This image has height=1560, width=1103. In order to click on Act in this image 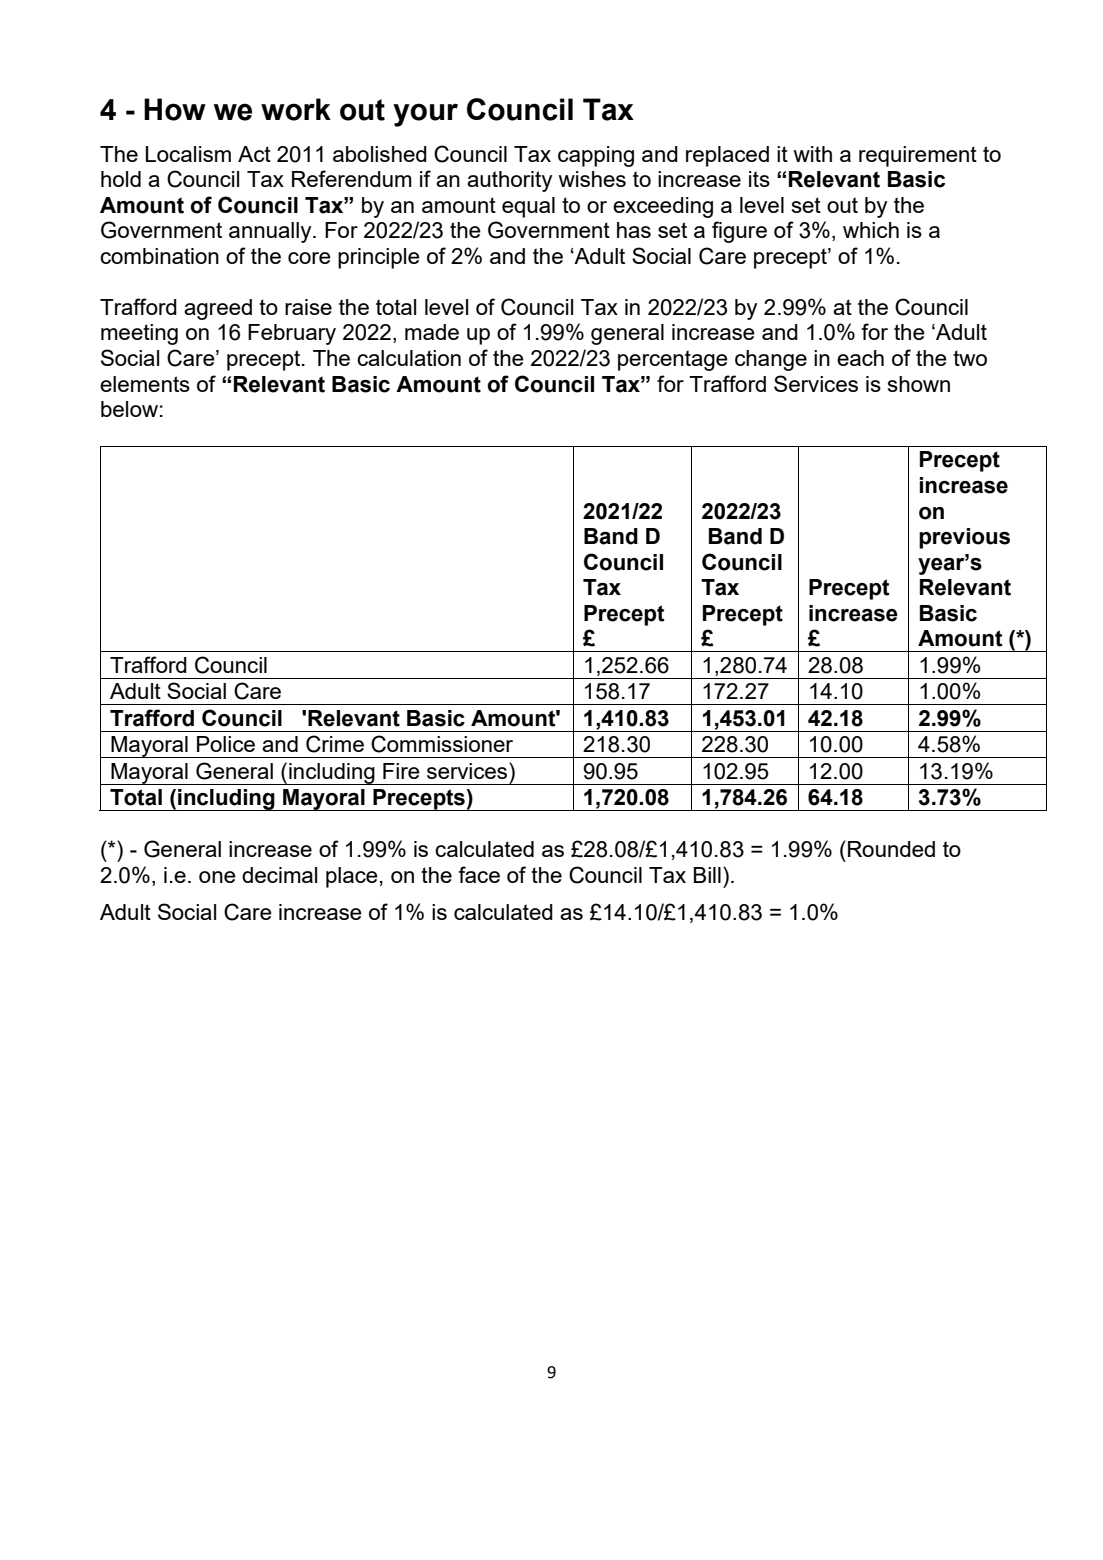, I will do `click(254, 154)`.
